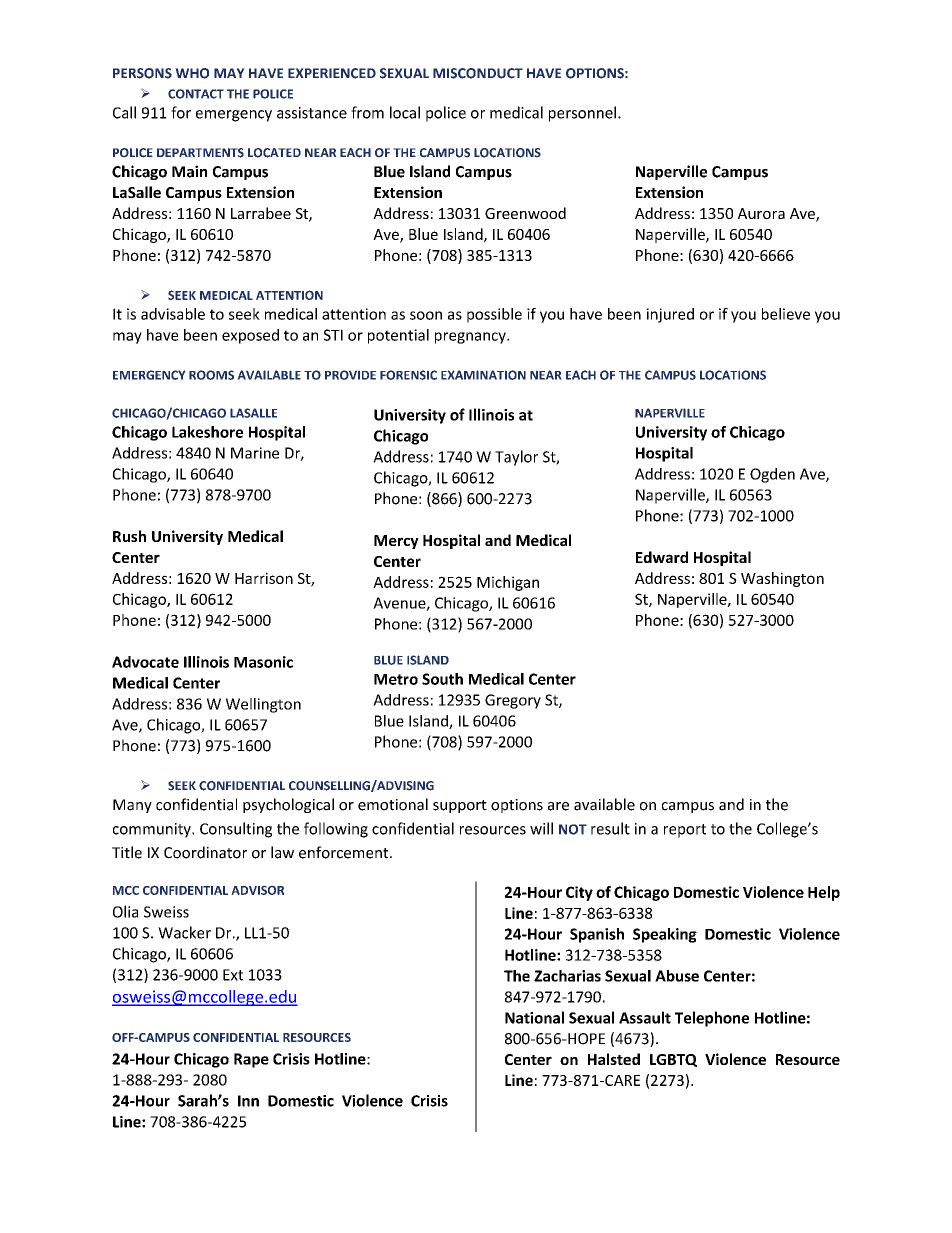  I want to click on MISCONDUCT, so click(478, 73).
